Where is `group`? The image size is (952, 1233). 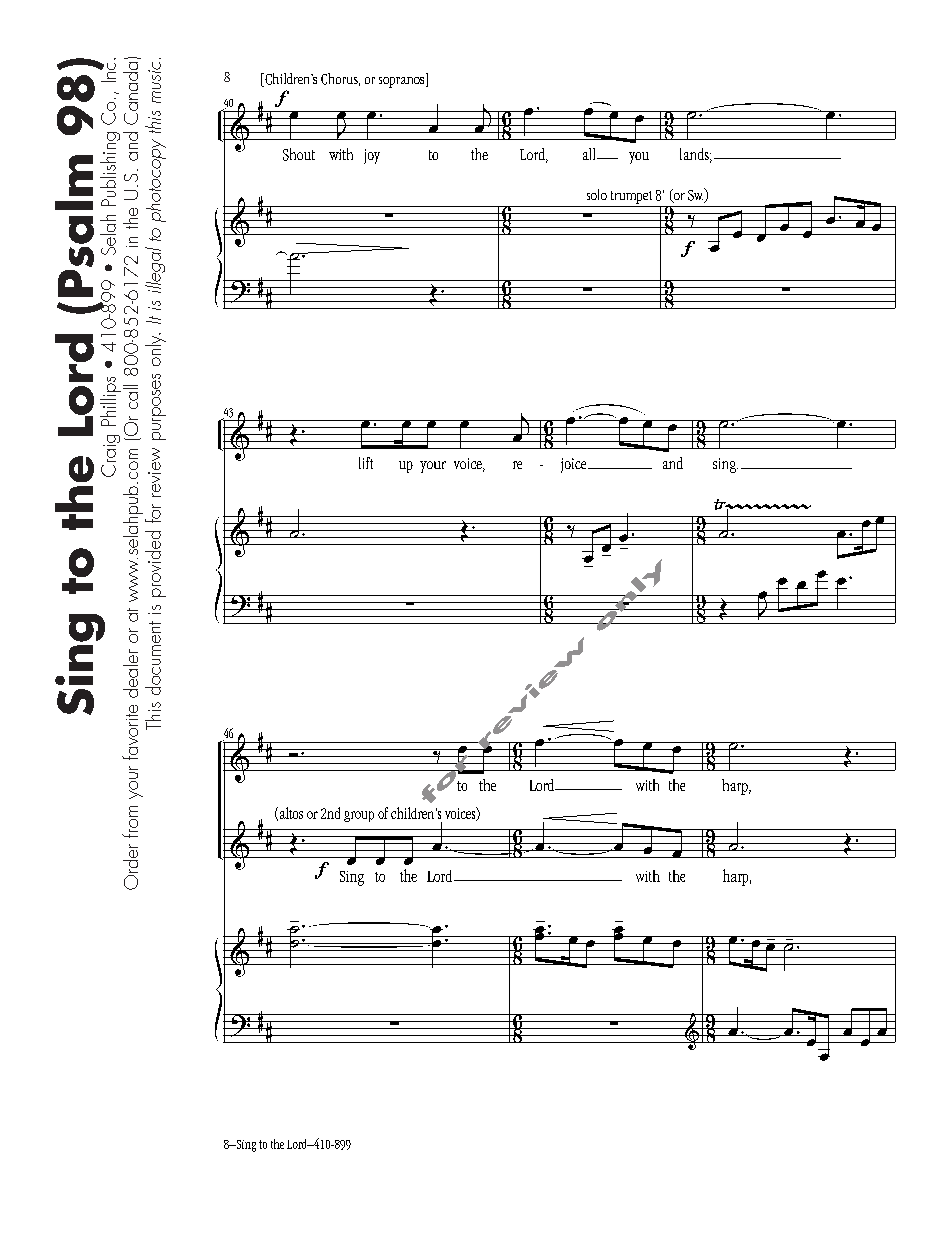 group is located at coordinates (359, 816).
